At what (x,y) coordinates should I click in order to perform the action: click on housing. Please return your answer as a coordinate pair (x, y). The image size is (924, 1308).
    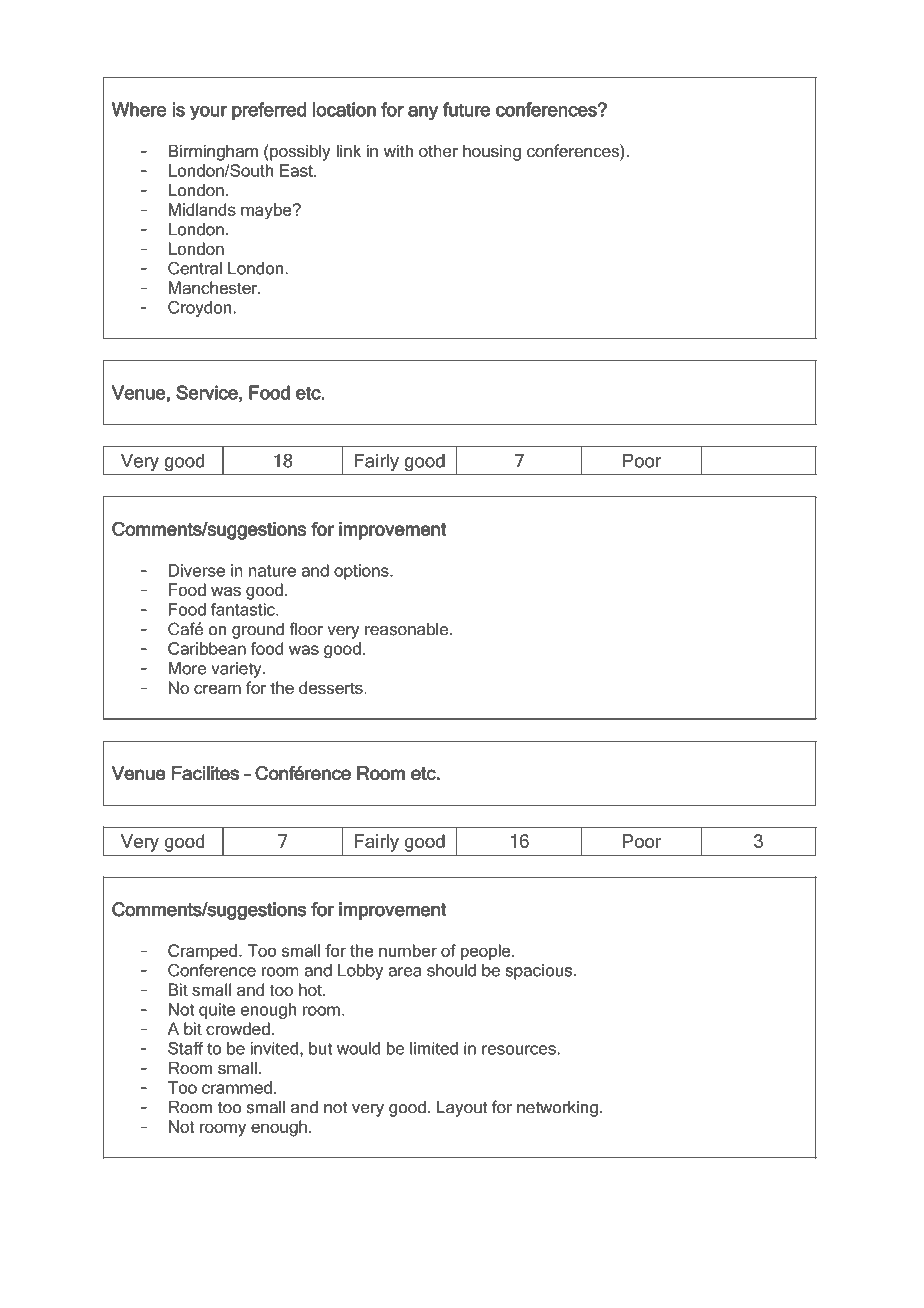
    Looking at the image, I should click on (492, 152).
